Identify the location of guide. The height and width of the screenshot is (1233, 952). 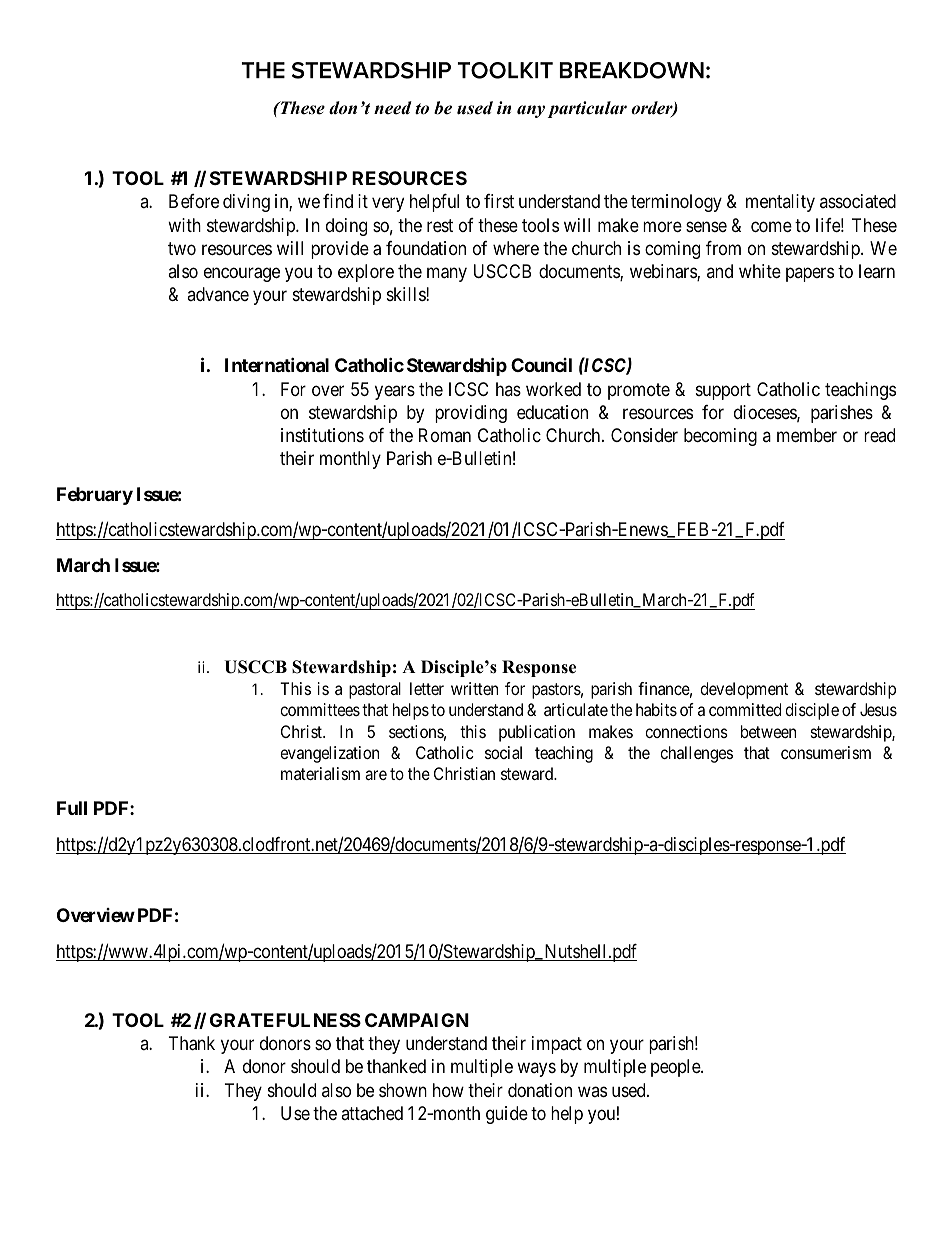
(507, 1115).
